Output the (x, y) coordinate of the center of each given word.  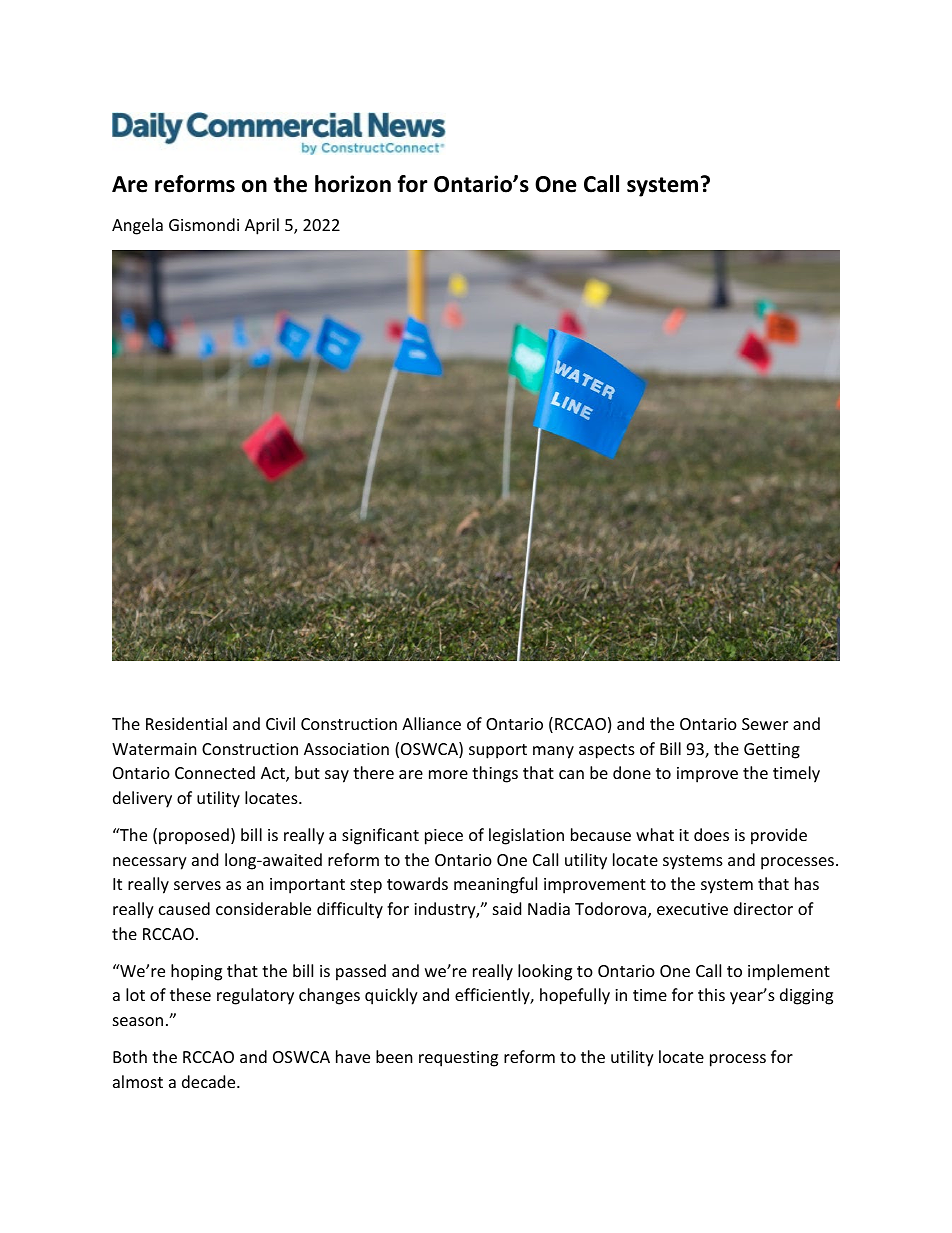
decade (210, 1081)
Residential (186, 723)
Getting (772, 751)
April (262, 226)
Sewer (765, 724)
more (448, 774)
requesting (458, 1059)
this (711, 994)
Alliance (431, 723)
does (711, 834)
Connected (215, 772)
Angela (137, 226)
